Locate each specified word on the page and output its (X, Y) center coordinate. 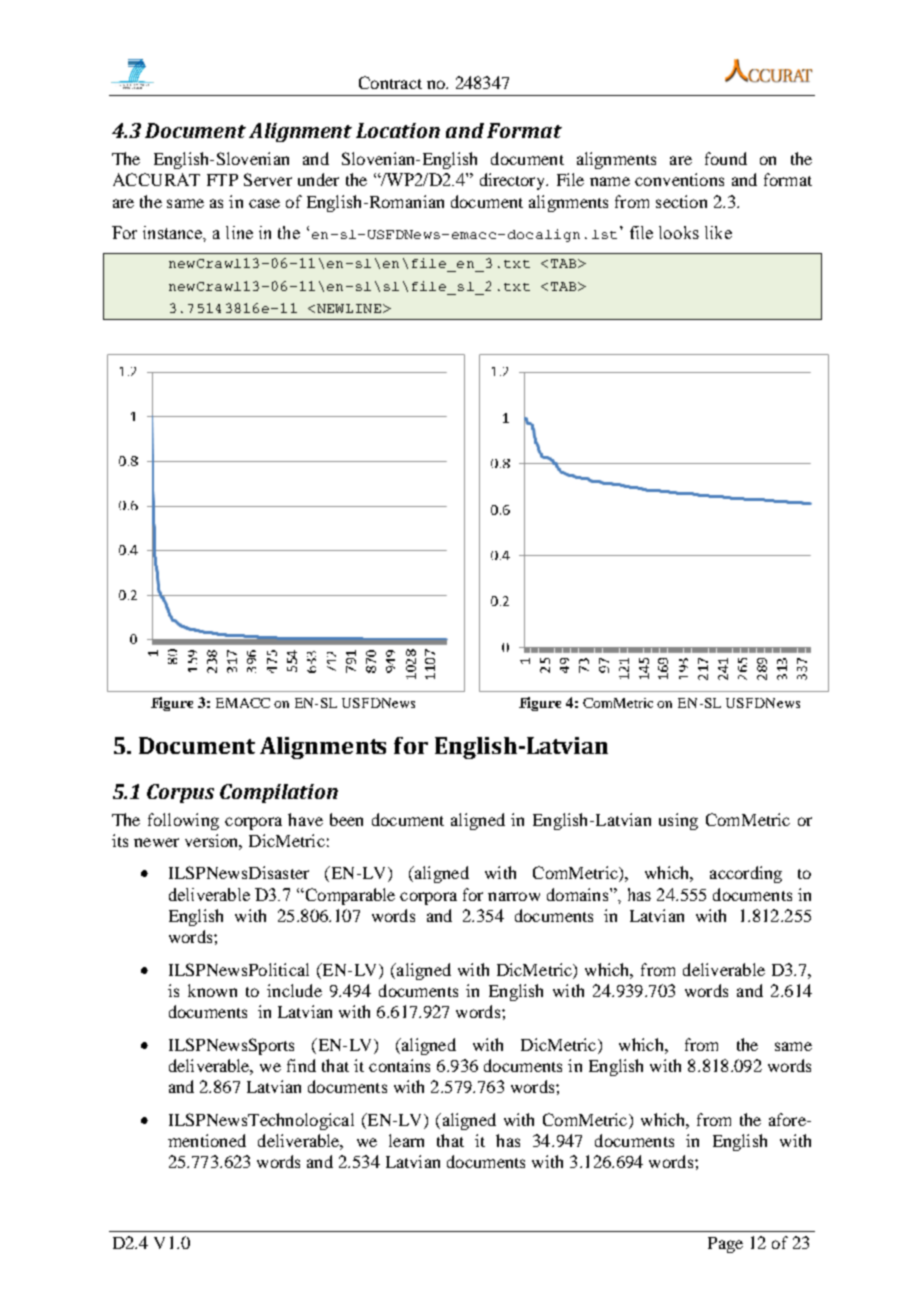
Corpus (180, 793)
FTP (222, 180)
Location (398, 130)
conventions (679, 179)
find (301, 1065)
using (678, 821)
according (746, 874)
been (346, 819)
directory (514, 181)
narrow (514, 896)
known (212, 990)
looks (679, 232)
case (264, 203)
